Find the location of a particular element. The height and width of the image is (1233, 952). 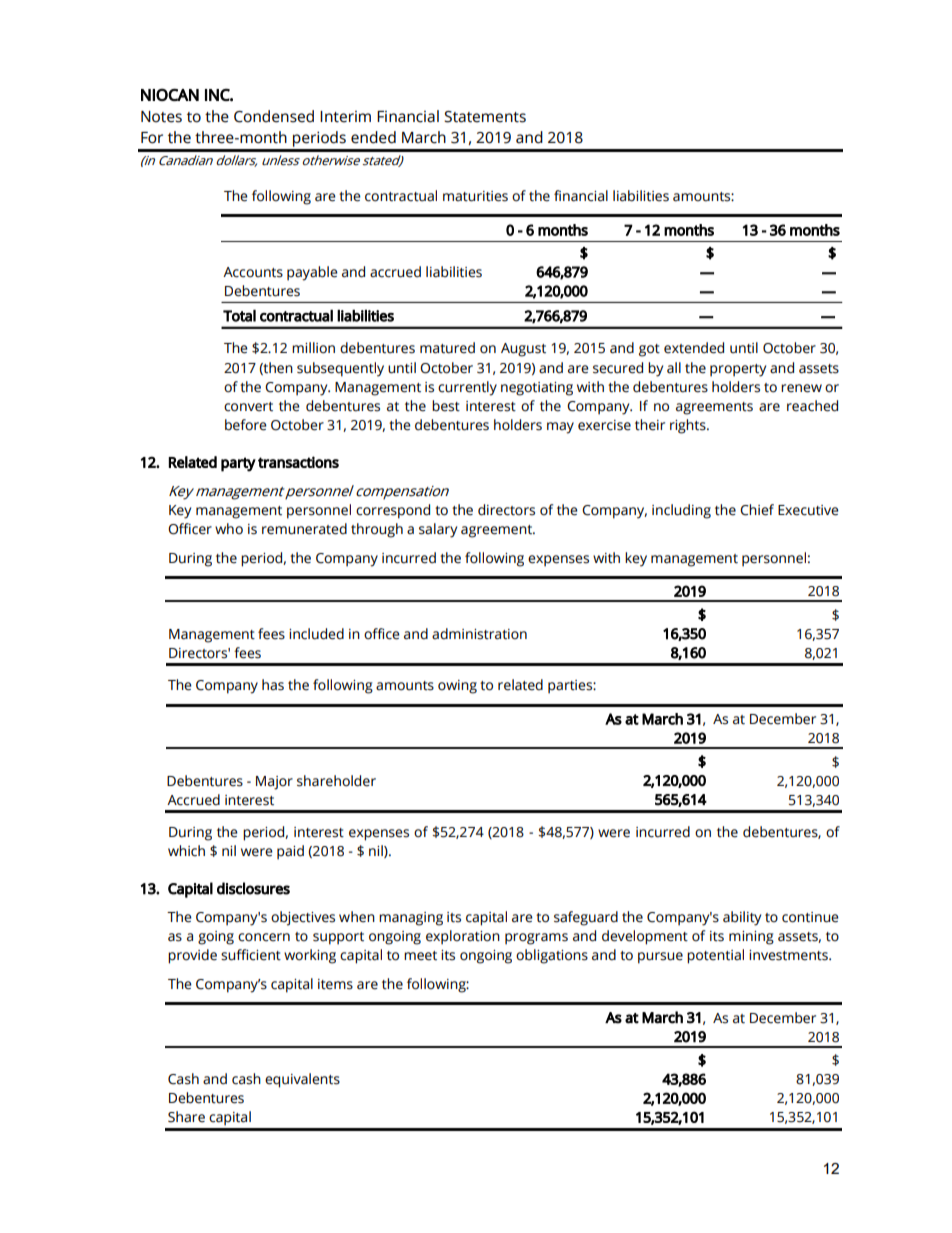

paid is located at coordinates (290, 852).
